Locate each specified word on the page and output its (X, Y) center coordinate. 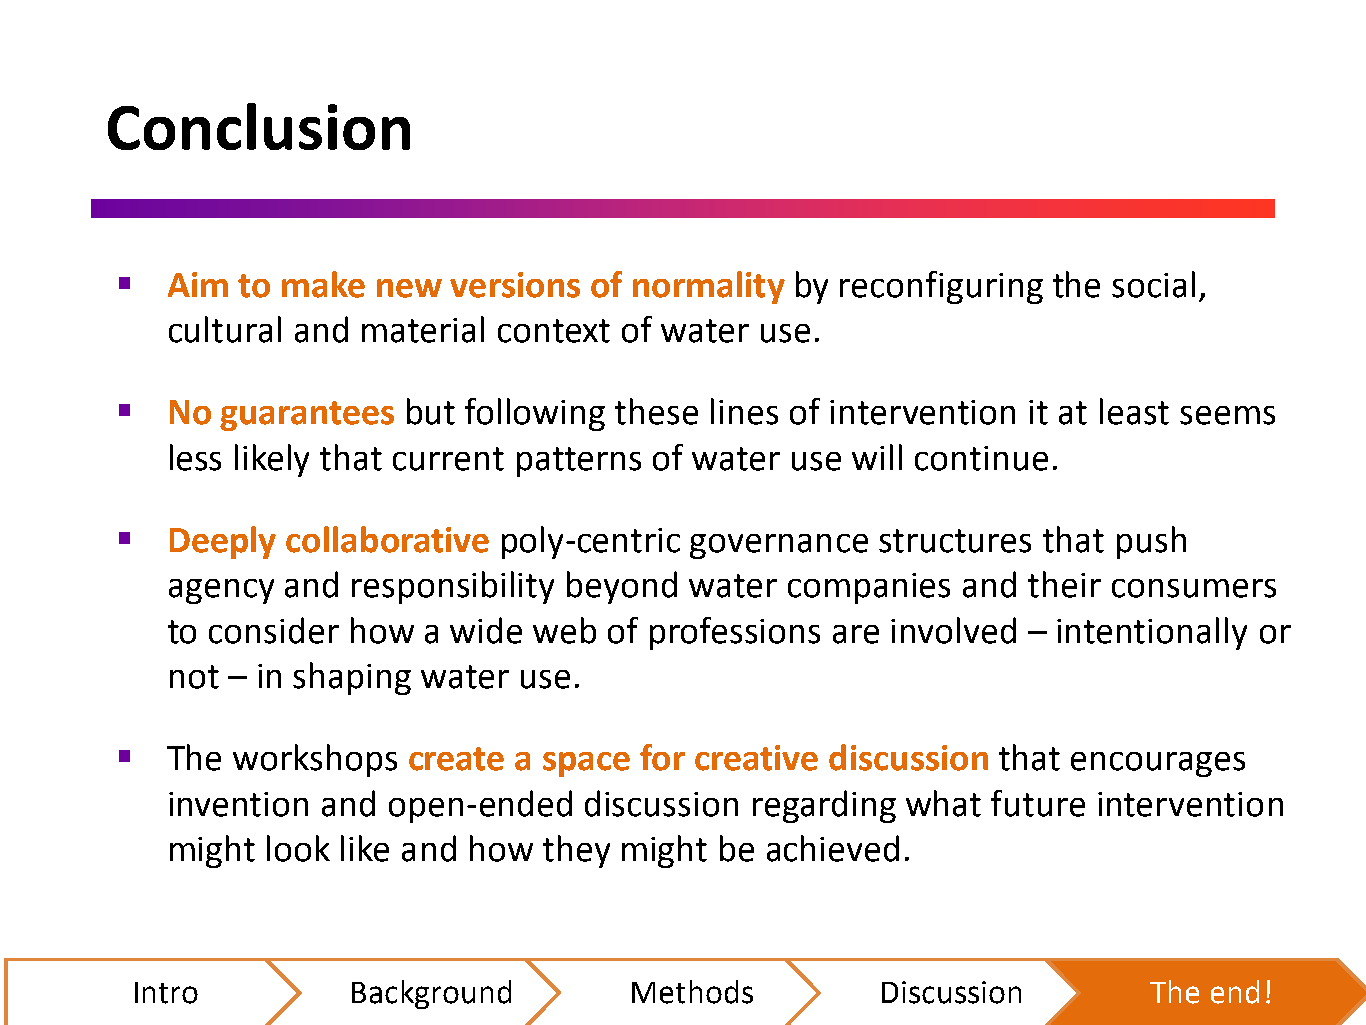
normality (709, 287)
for (662, 757)
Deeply (223, 542)
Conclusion (259, 126)
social (1153, 284)
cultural (225, 329)
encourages (1158, 764)
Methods (692, 992)
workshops (315, 760)
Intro (166, 993)
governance (779, 546)
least (1134, 411)
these (656, 411)
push (1151, 542)
